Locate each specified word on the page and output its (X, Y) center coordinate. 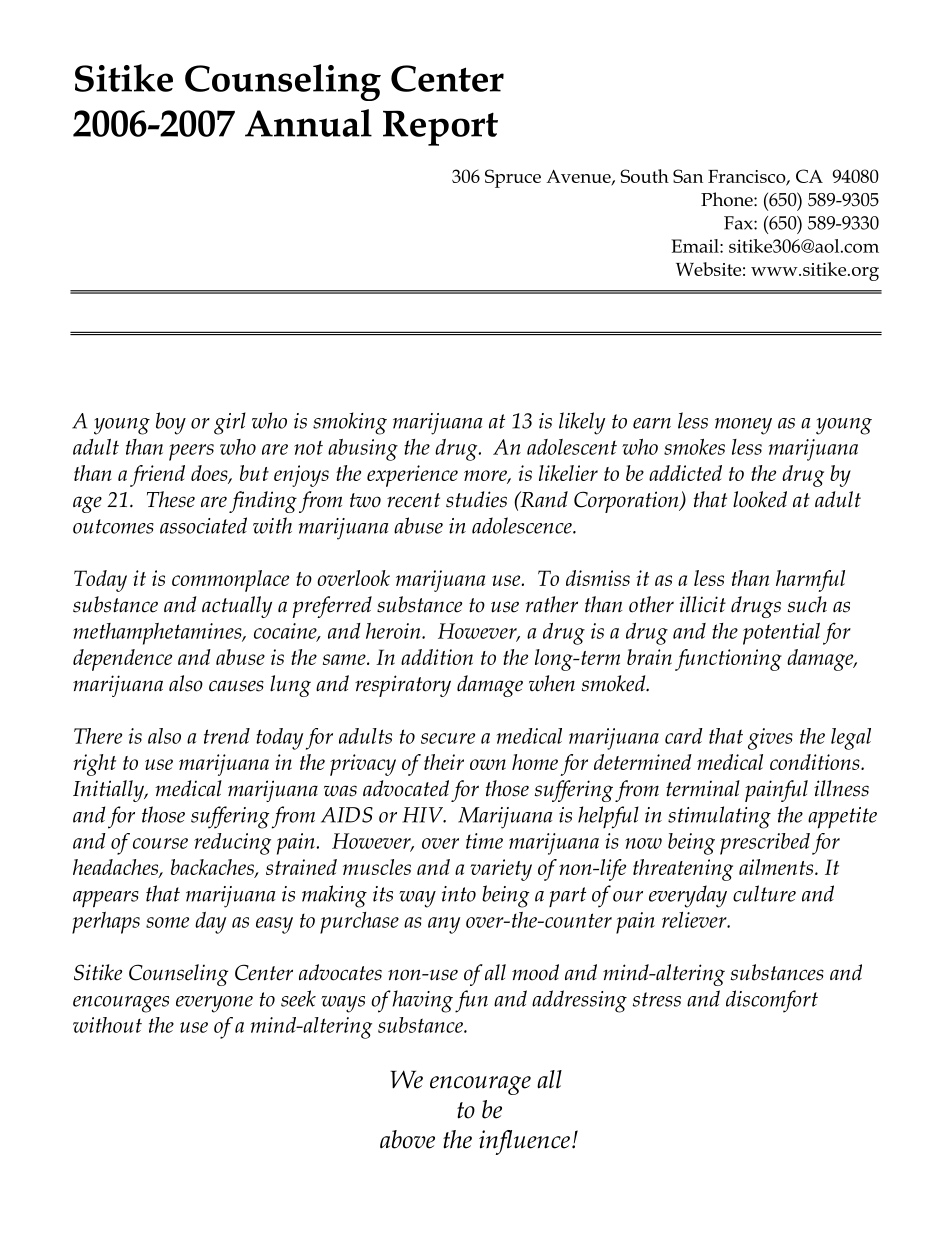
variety (501, 870)
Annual (308, 123)
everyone (214, 1004)
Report (440, 128)
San (688, 176)
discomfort (772, 1001)
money (743, 426)
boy (171, 423)
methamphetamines (158, 634)
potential (781, 634)
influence (524, 1142)
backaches (213, 868)
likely (582, 423)
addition (437, 657)
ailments (777, 867)
